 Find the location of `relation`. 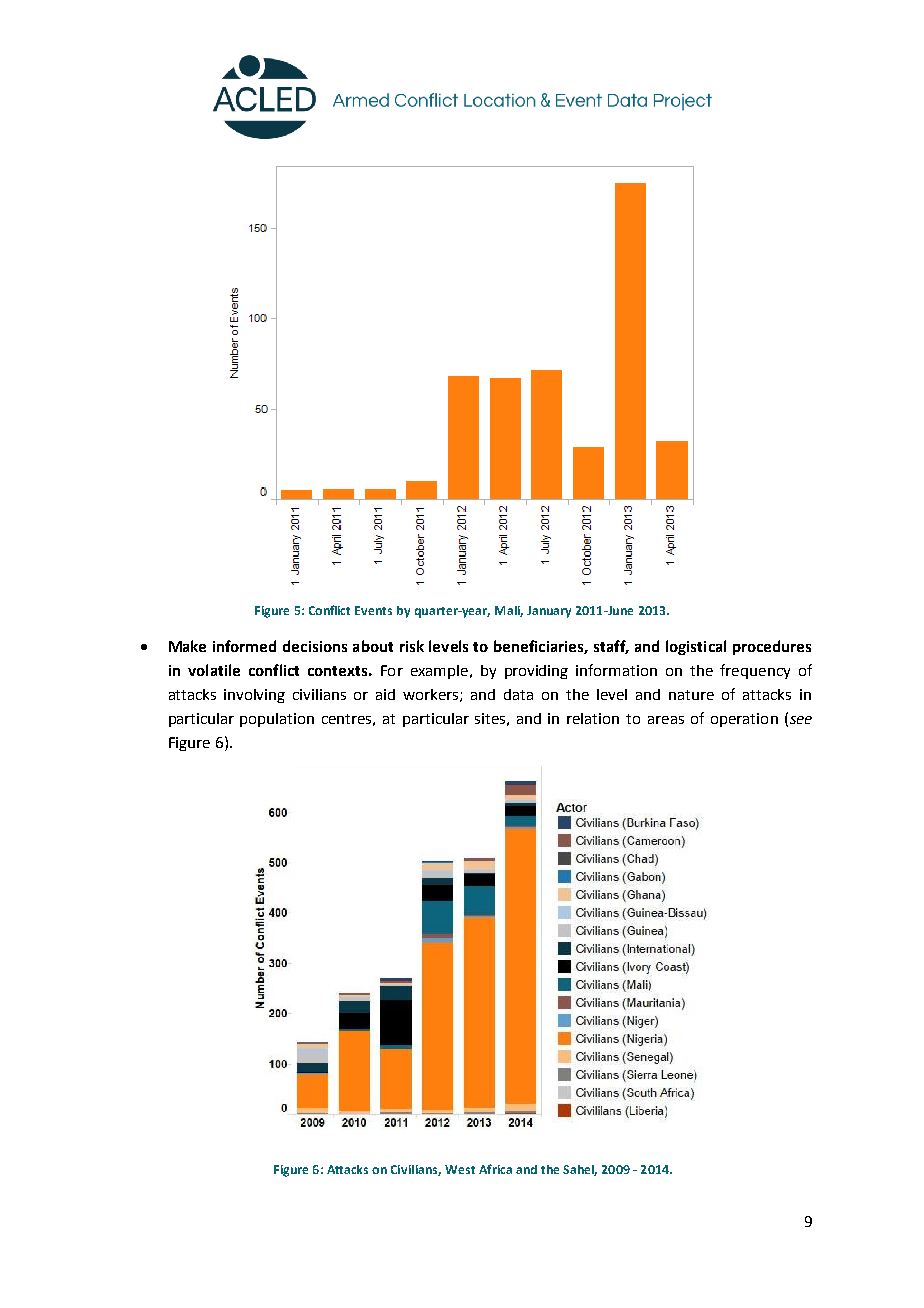

relation is located at coordinates (593, 718).
